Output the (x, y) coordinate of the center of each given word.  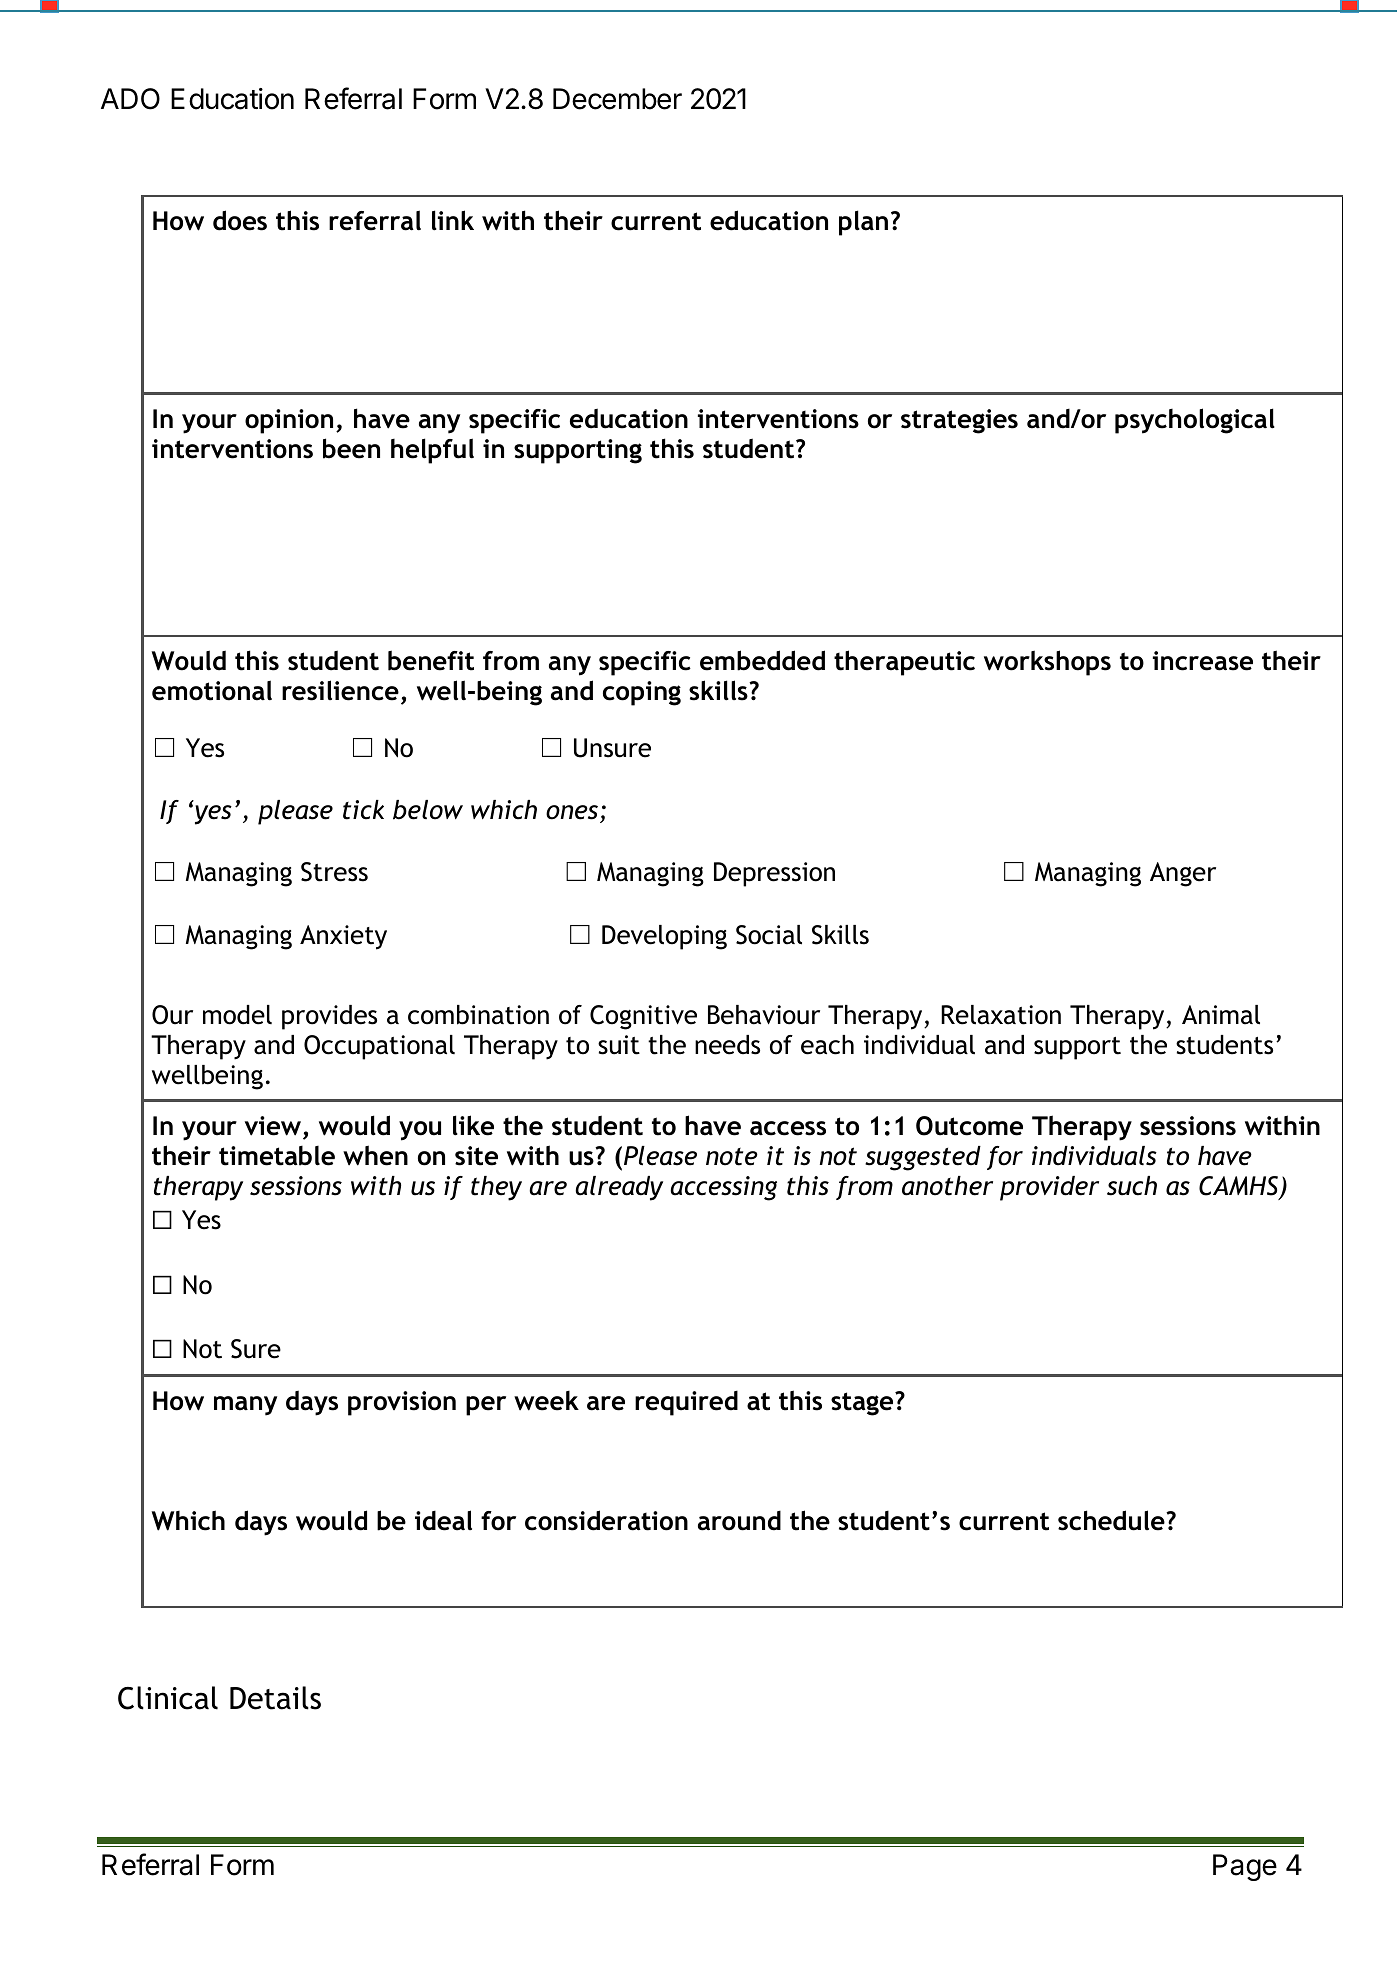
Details (275, 1698)
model (237, 1015)
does (240, 220)
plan (863, 223)
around (739, 1520)
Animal (1221, 1015)
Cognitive (643, 1017)
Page (1245, 1867)
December (617, 99)
